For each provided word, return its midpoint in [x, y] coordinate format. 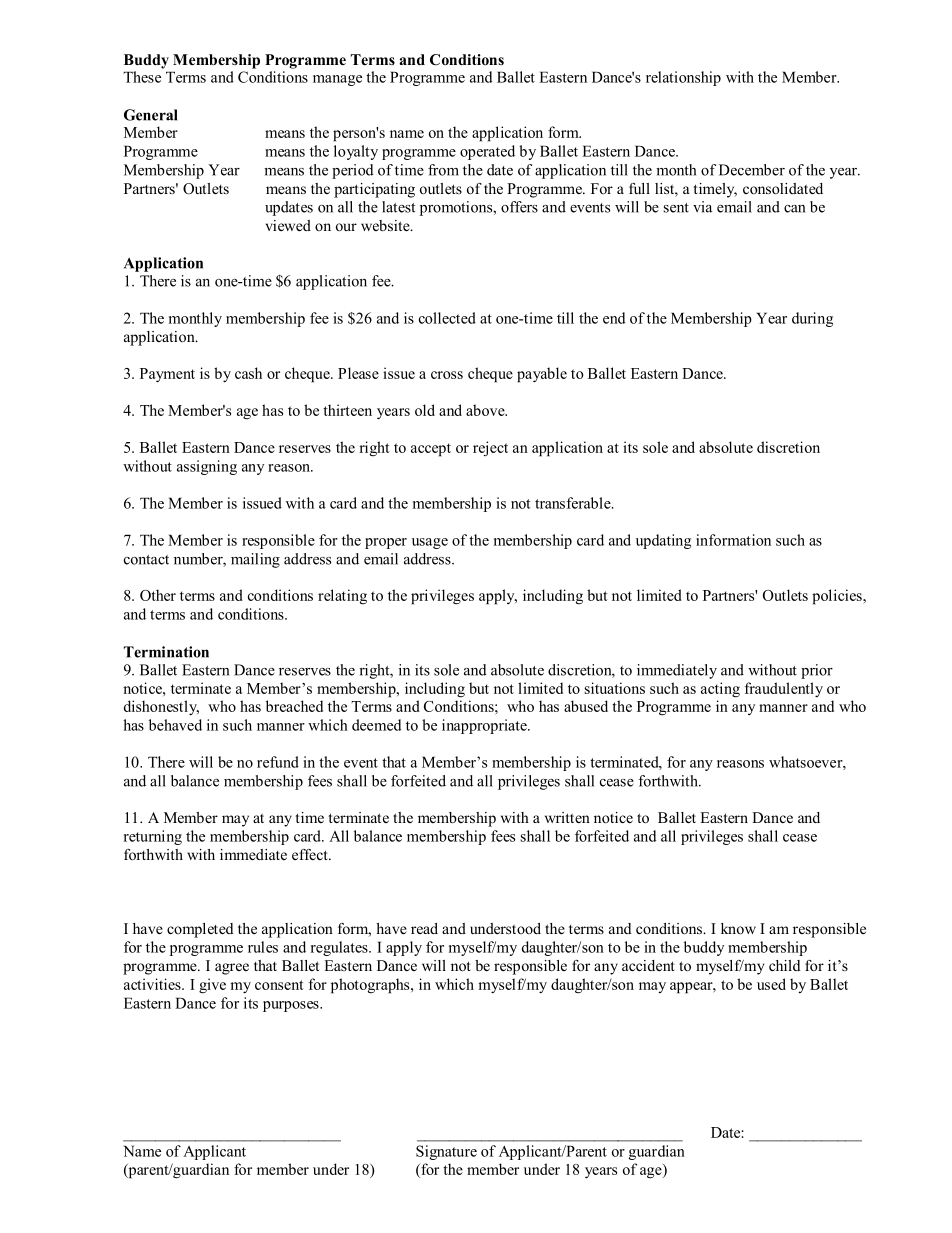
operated [487, 152]
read [424, 928]
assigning [207, 467]
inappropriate [485, 726]
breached [294, 706]
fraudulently [784, 689]
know [738, 928]
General [151, 115]
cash [248, 373]
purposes [292, 1006]
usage [430, 543]
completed [200, 930]
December [752, 170]
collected [447, 318]
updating [663, 541]
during [812, 319]
